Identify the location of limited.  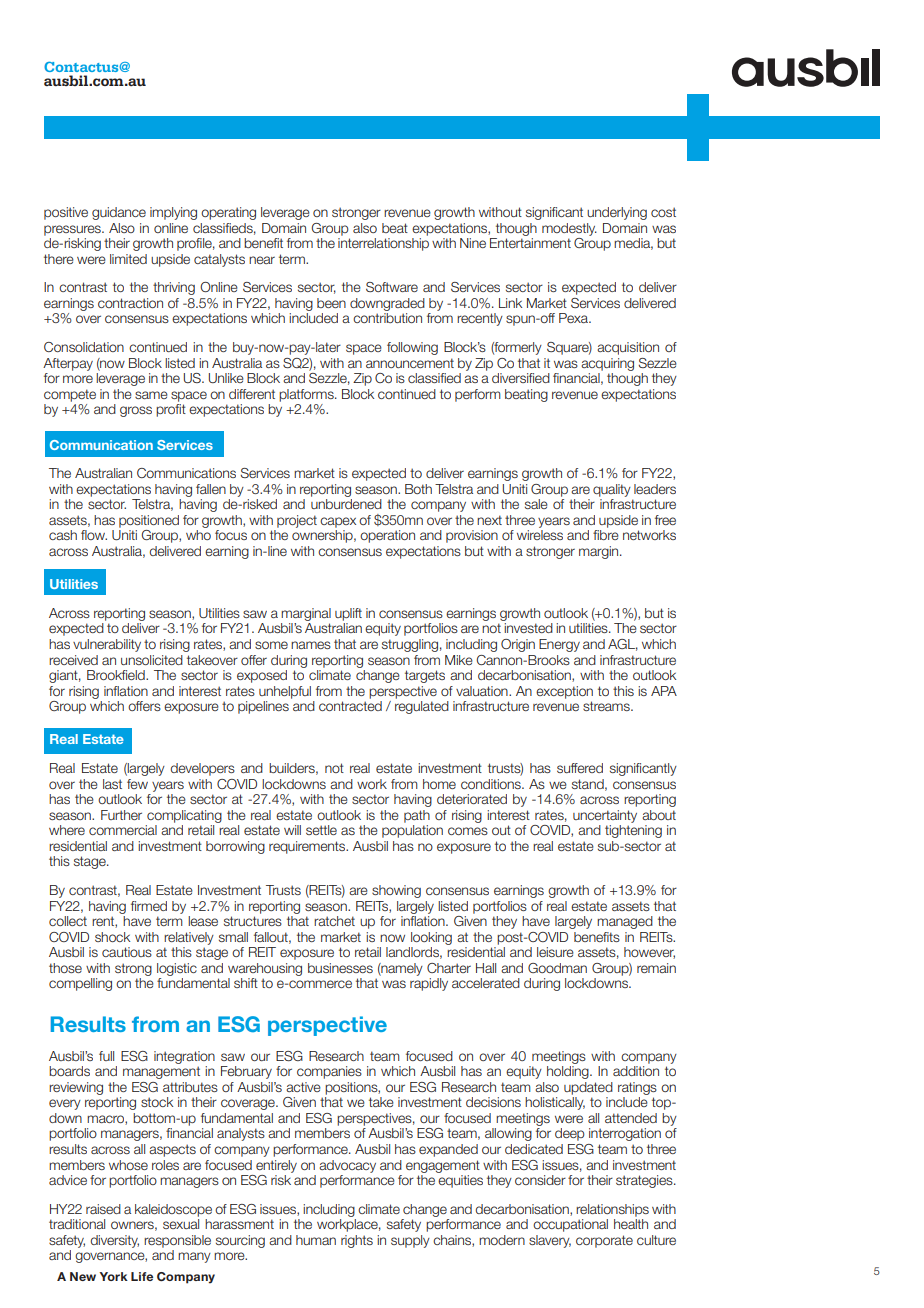
(128, 259).
